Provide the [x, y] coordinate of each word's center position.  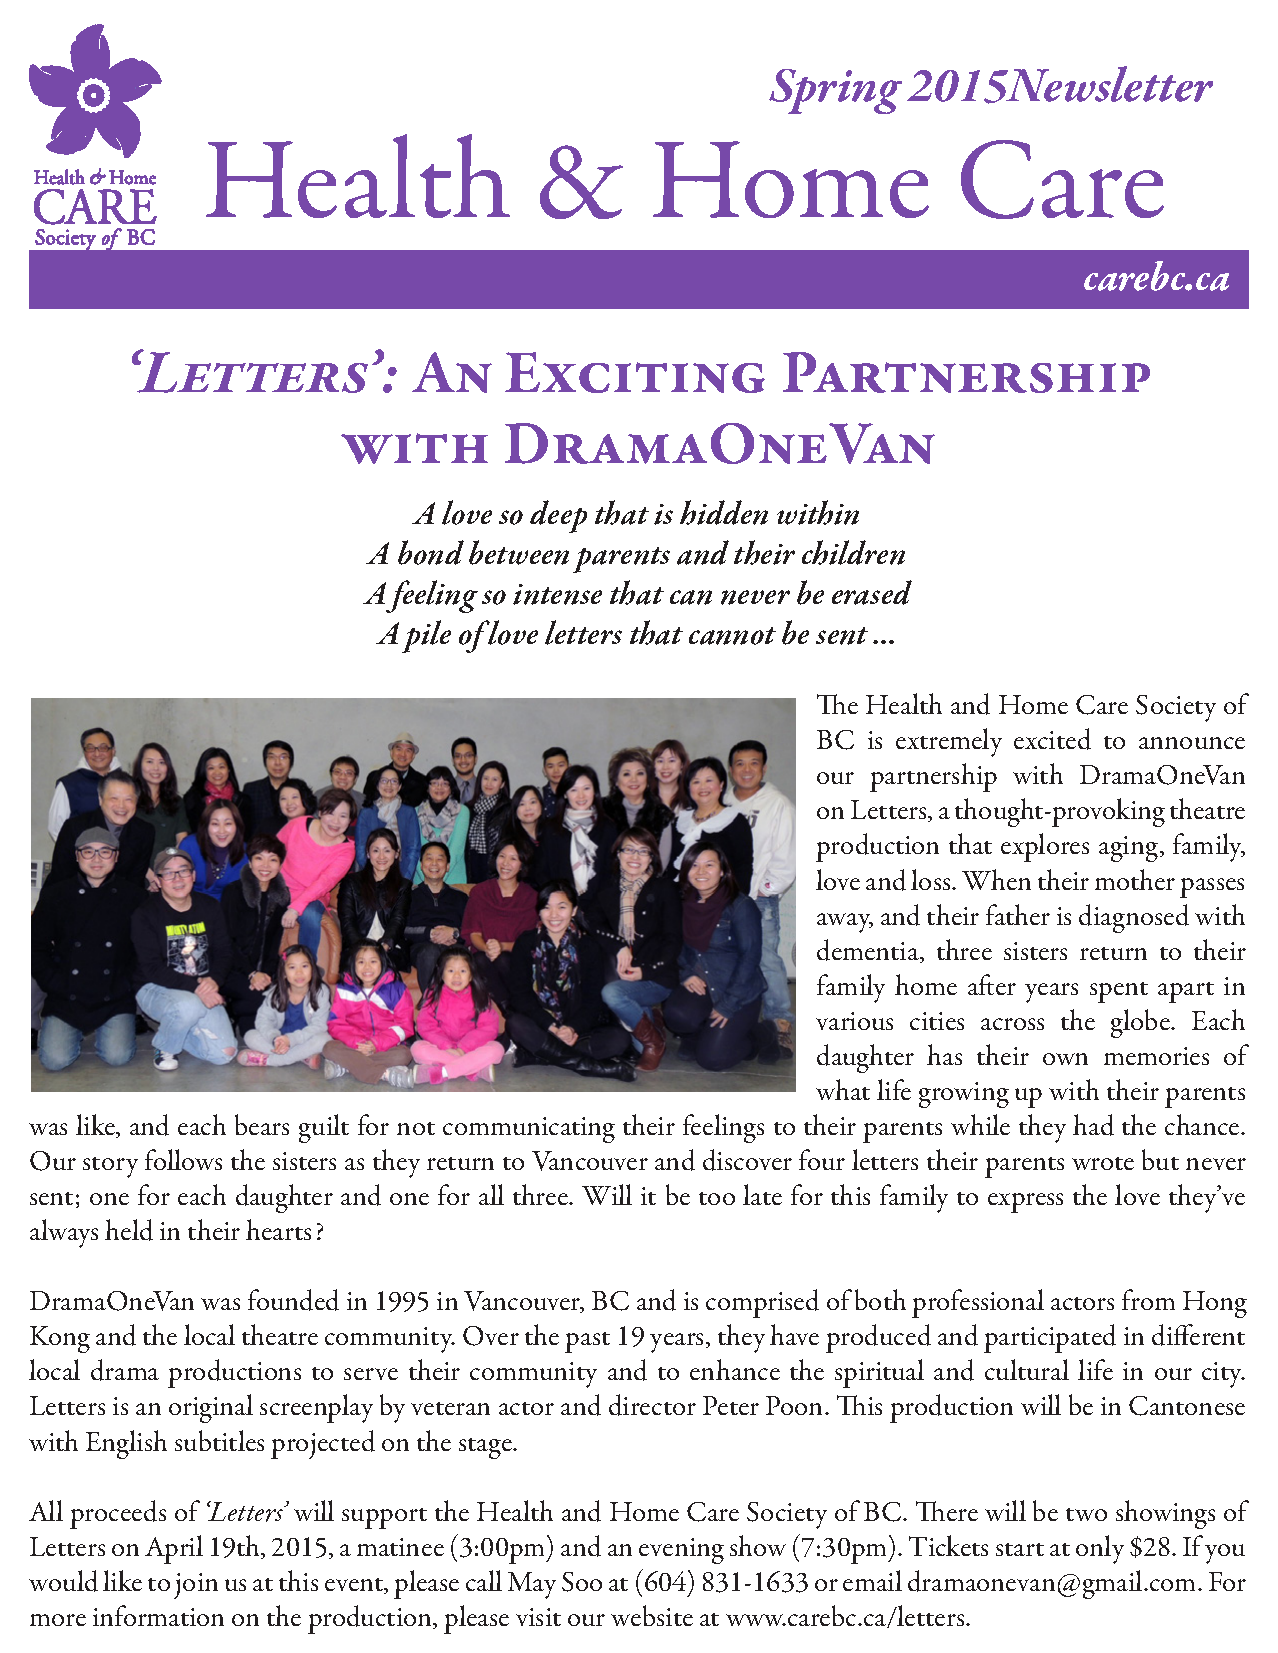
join [196, 1586]
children [853, 552]
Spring [835, 91]
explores [1045, 847]
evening [681, 1551]
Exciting [635, 372]
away [845, 923]
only [1100, 1549]
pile [426, 636]
